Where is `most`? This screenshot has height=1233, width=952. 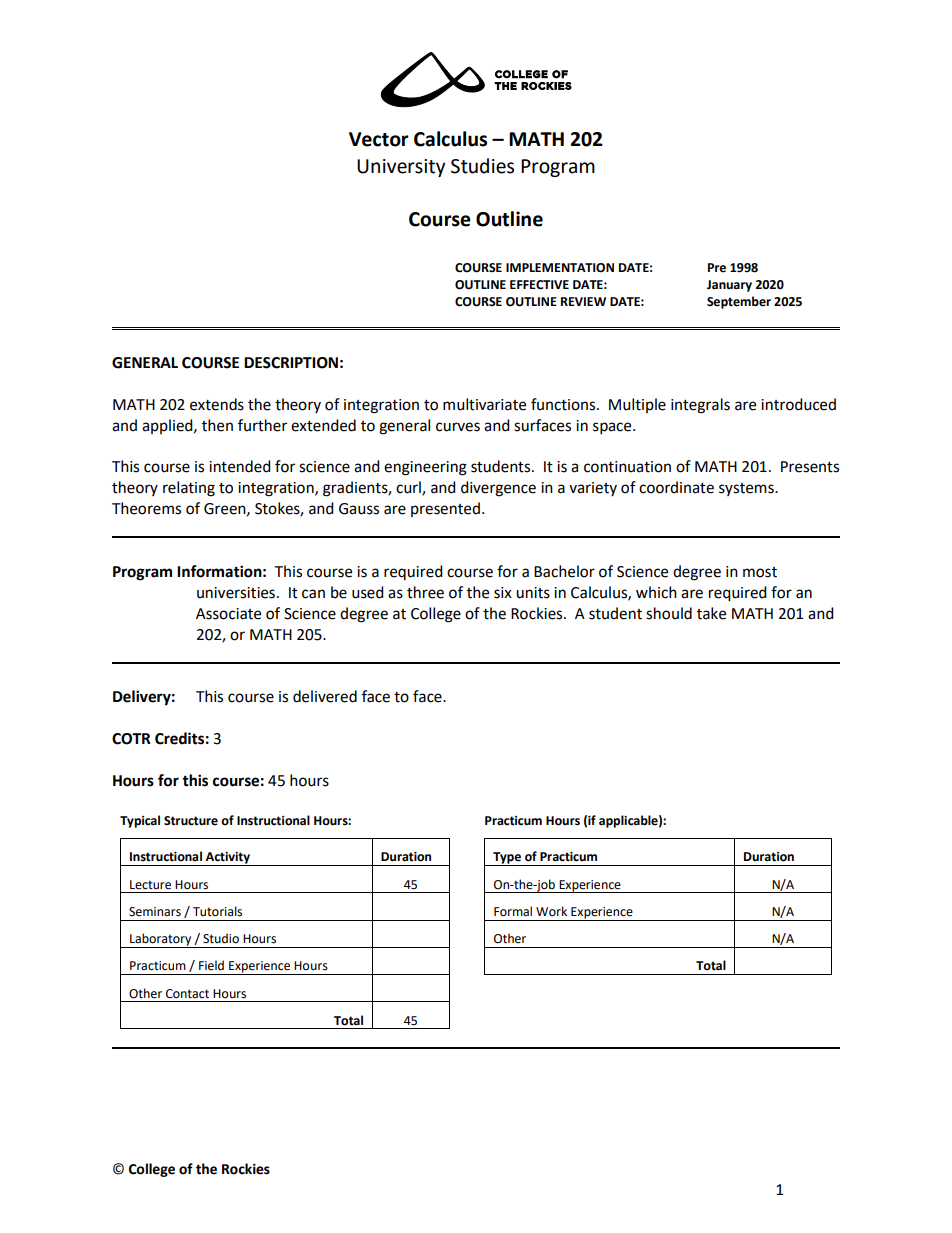 most is located at coordinates (760, 572).
